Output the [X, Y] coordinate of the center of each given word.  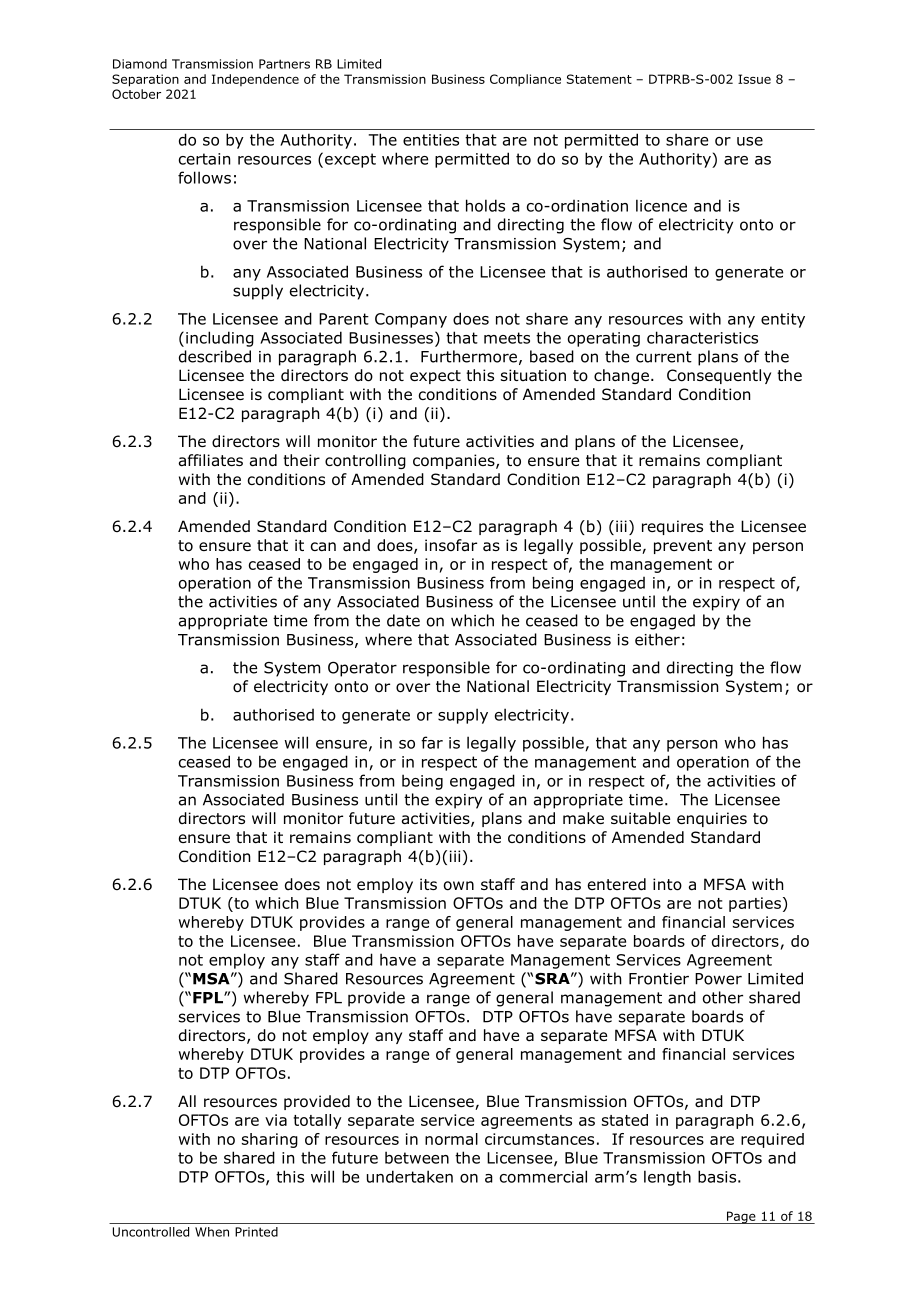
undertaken [410, 1176]
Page [741, 1217]
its [428, 884]
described [215, 356]
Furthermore [469, 356]
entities [431, 140]
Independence [255, 80]
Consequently [719, 376]
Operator [362, 669]
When [212, 1232]
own [459, 886]
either [657, 639]
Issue [754, 79]
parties [755, 904]
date [403, 620]
